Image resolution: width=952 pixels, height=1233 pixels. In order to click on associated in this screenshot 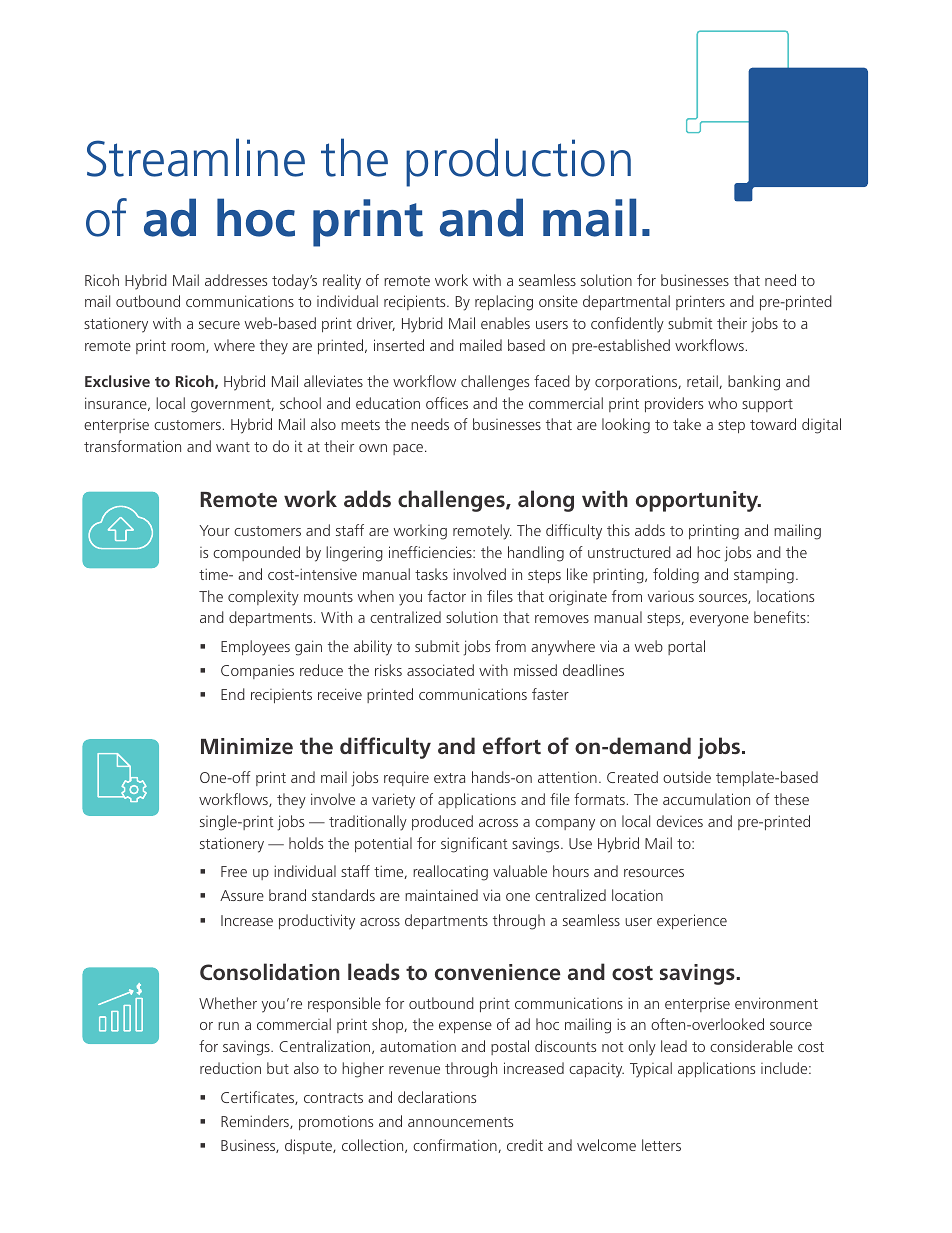, I will do `click(440, 670)`.
